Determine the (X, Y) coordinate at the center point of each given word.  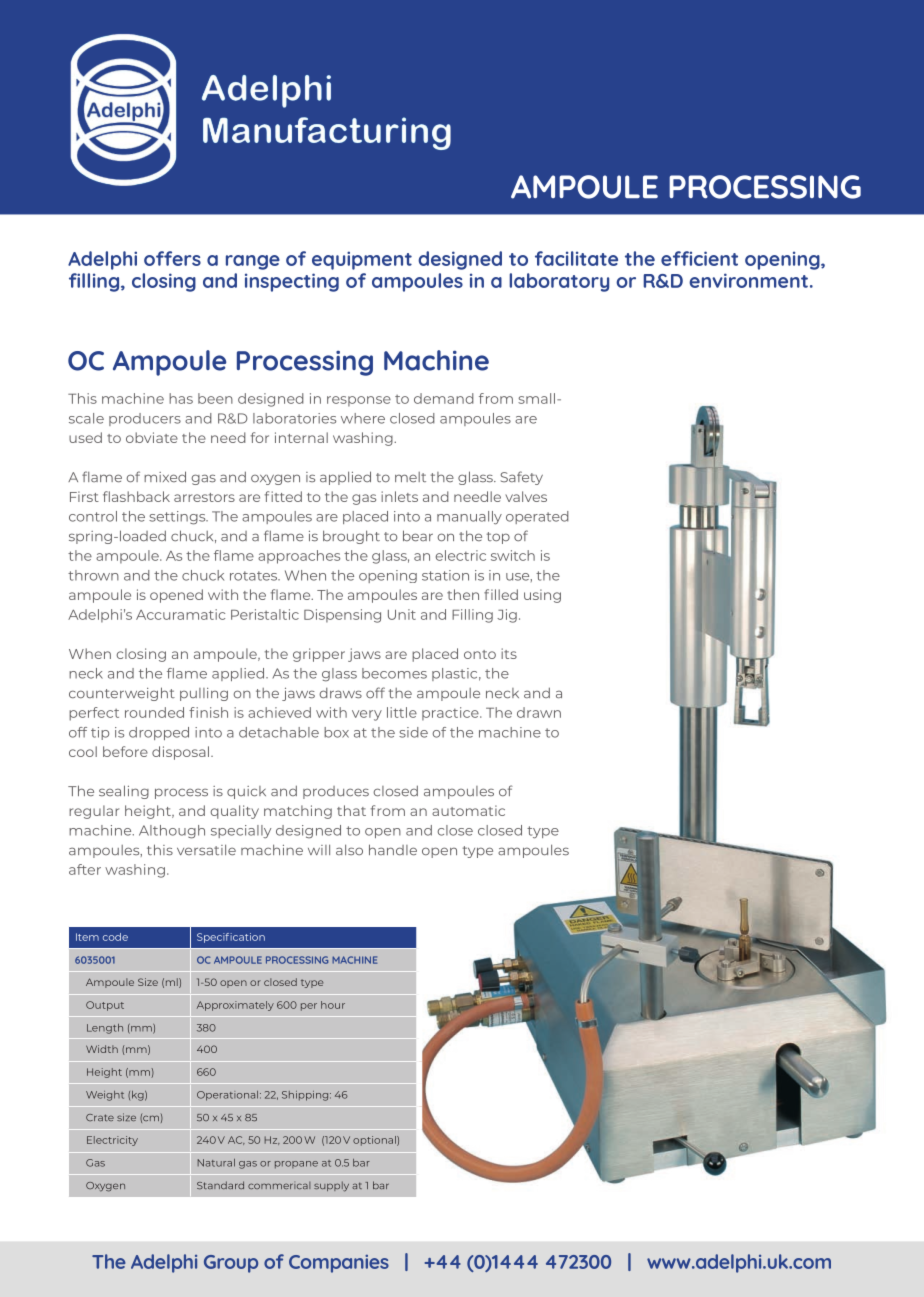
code (115, 937)
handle (393, 849)
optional (375, 1141)
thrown (93, 575)
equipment (362, 260)
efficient (699, 258)
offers (172, 258)
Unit (402, 614)
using (542, 596)
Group (231, 1264)
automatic (468, 810)
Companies (339, 1264)
